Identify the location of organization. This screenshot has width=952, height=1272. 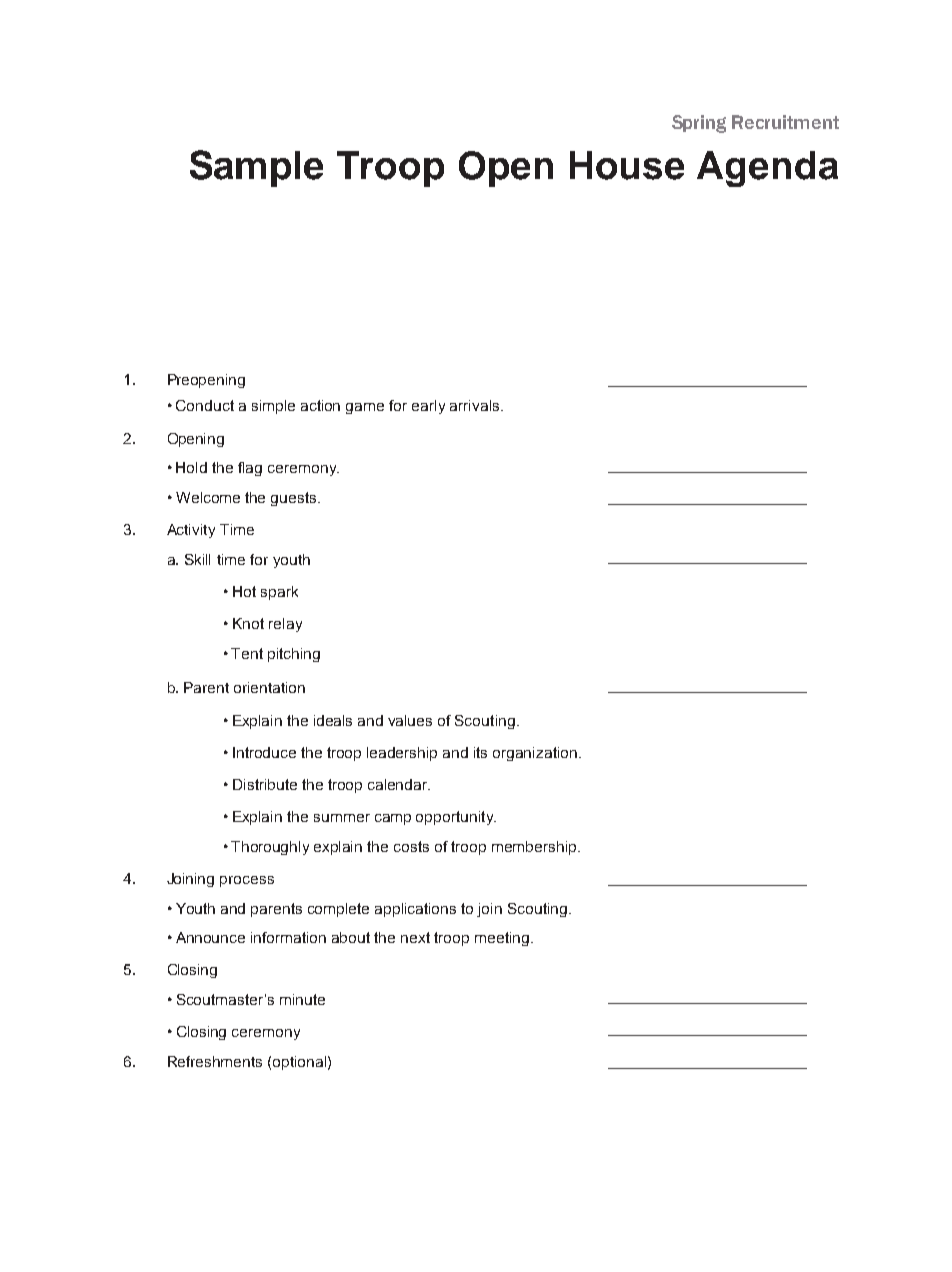
(535, 754).
